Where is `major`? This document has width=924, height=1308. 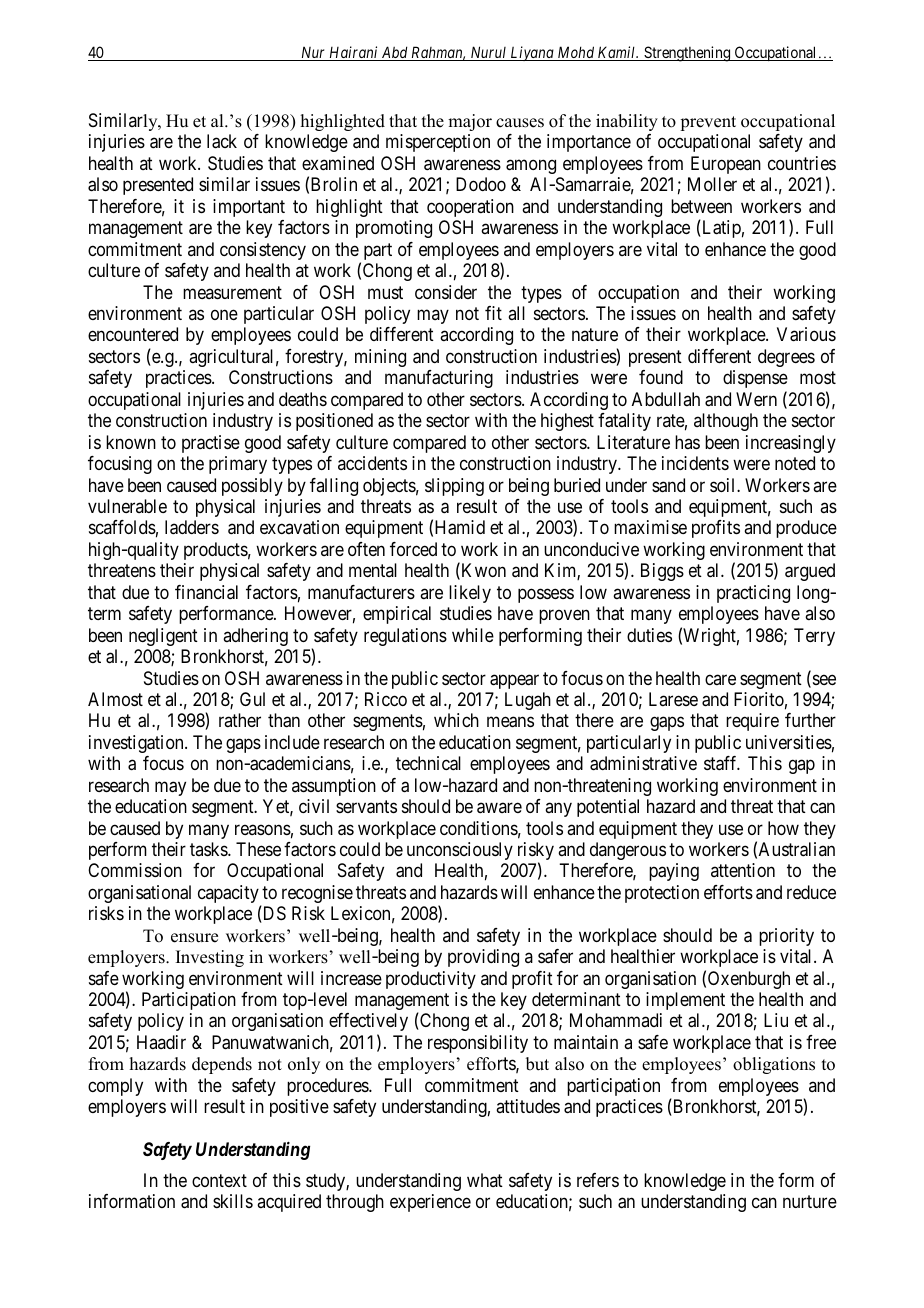
major is located at coordinates (470, 122).
